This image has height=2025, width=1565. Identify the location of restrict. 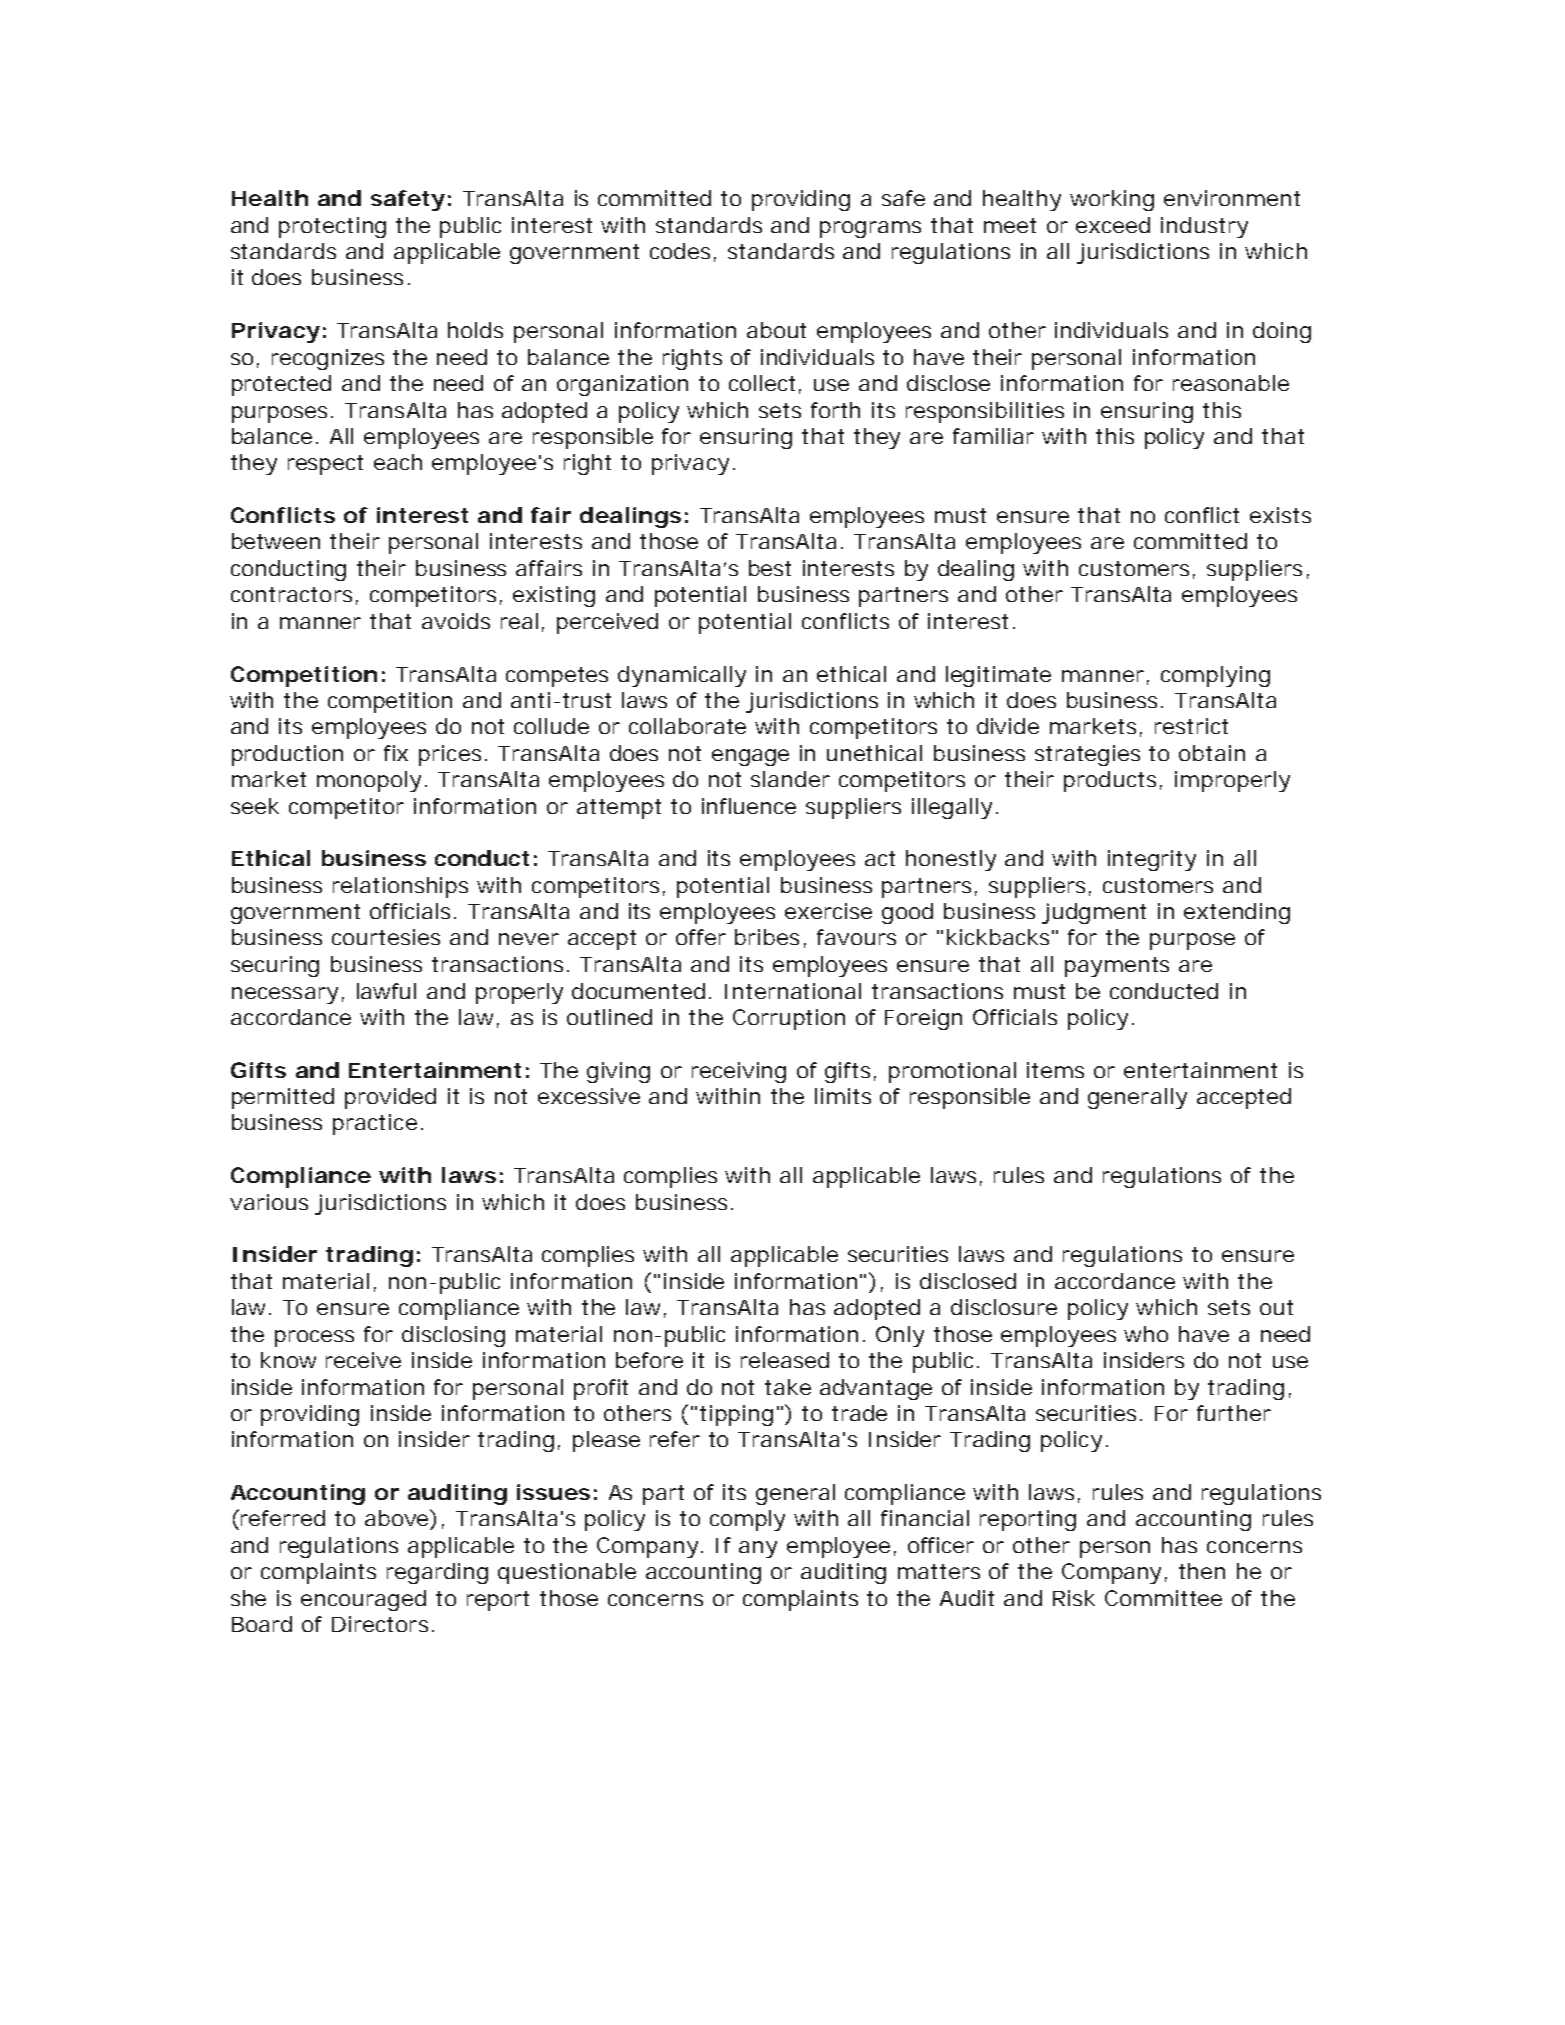
(1191, 726).
